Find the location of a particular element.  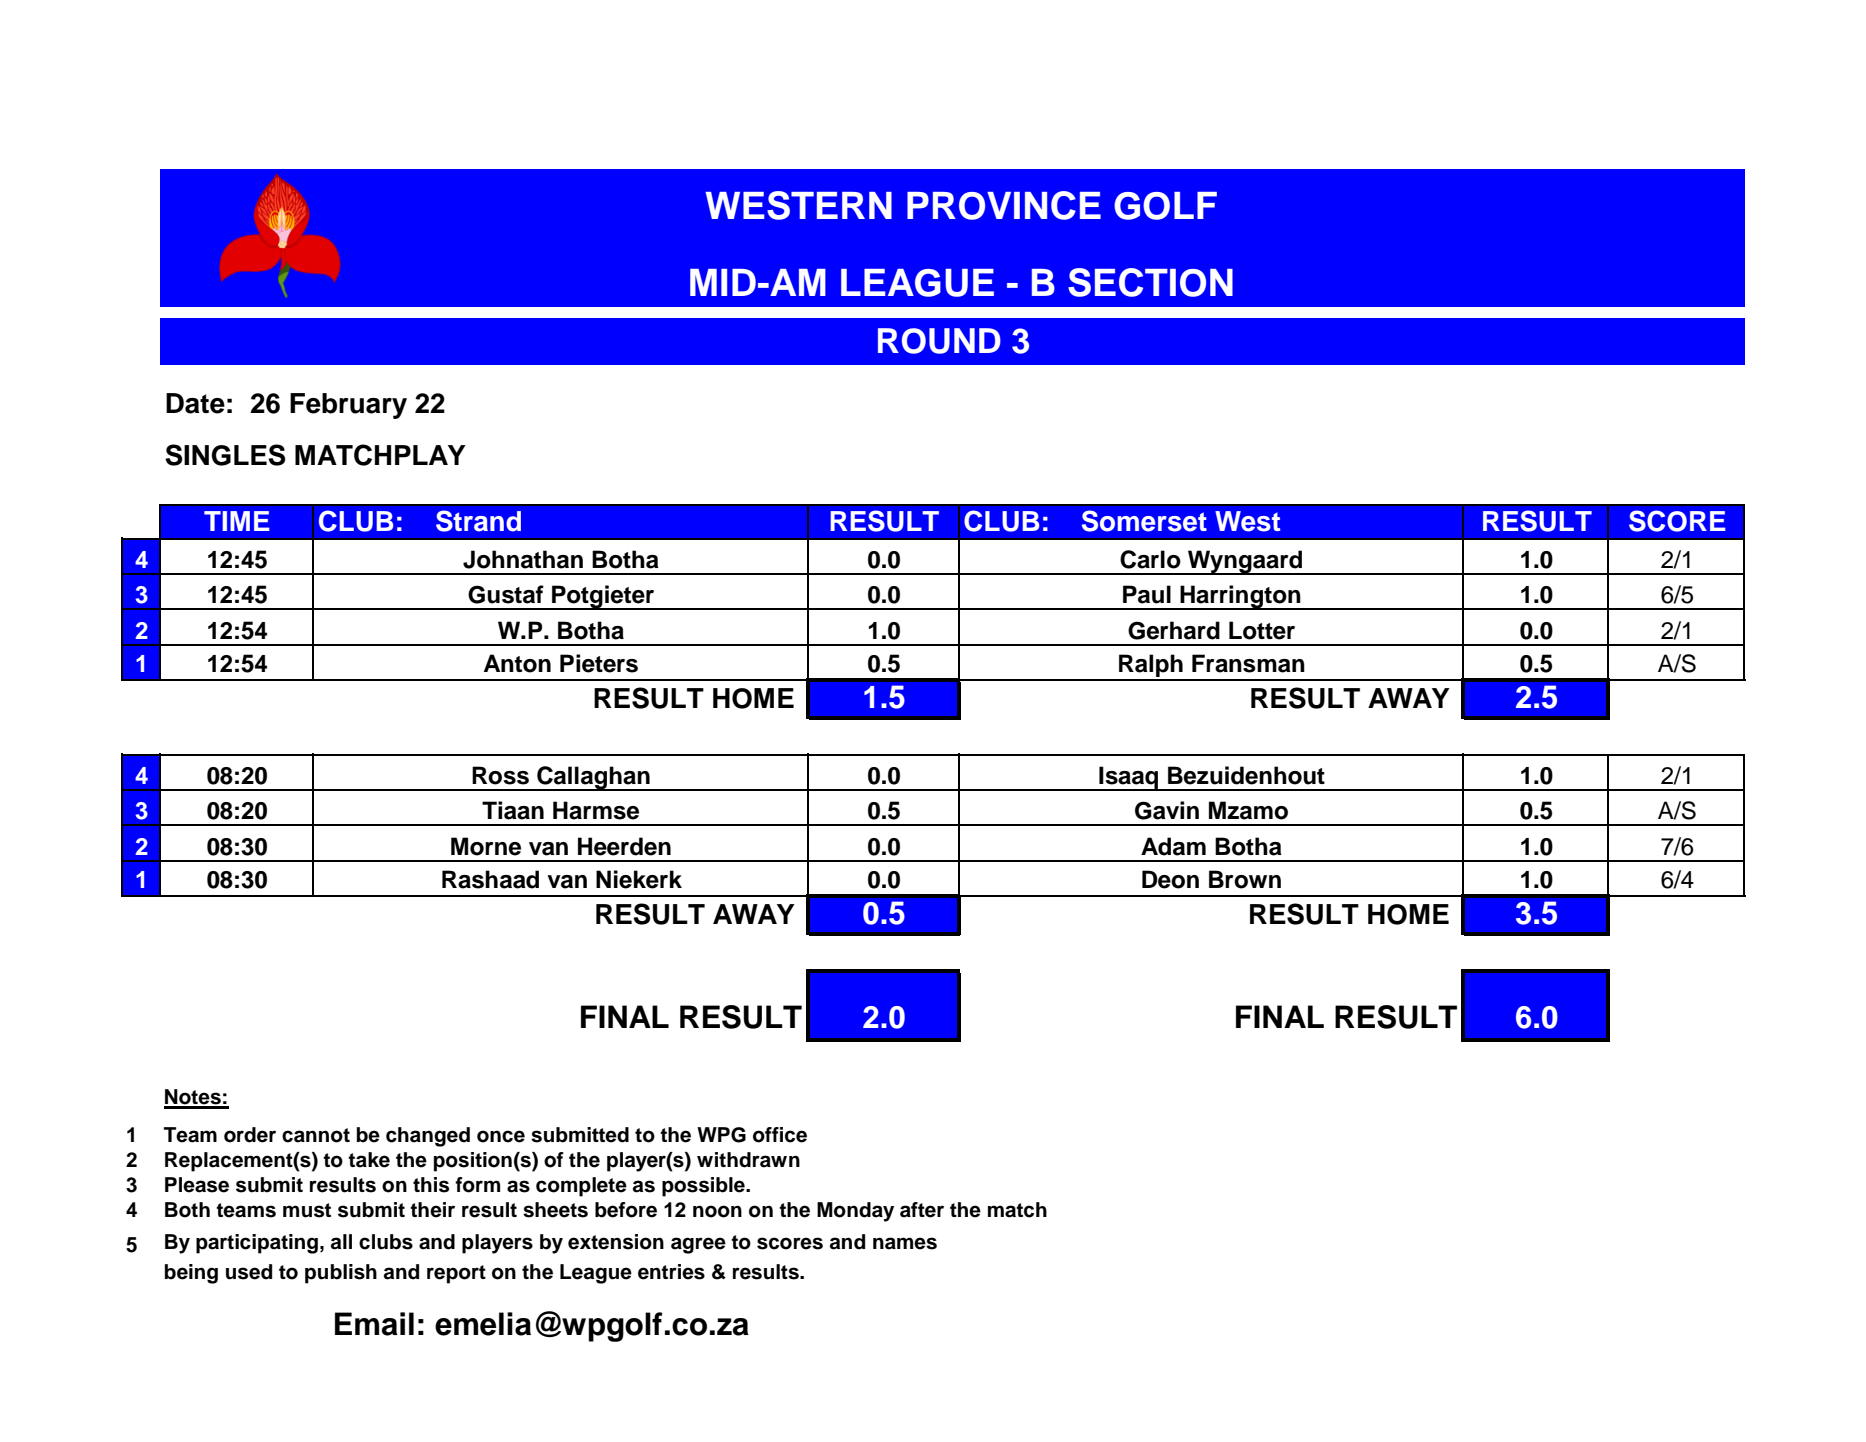

Ross is located at coordinates (500, 775).
